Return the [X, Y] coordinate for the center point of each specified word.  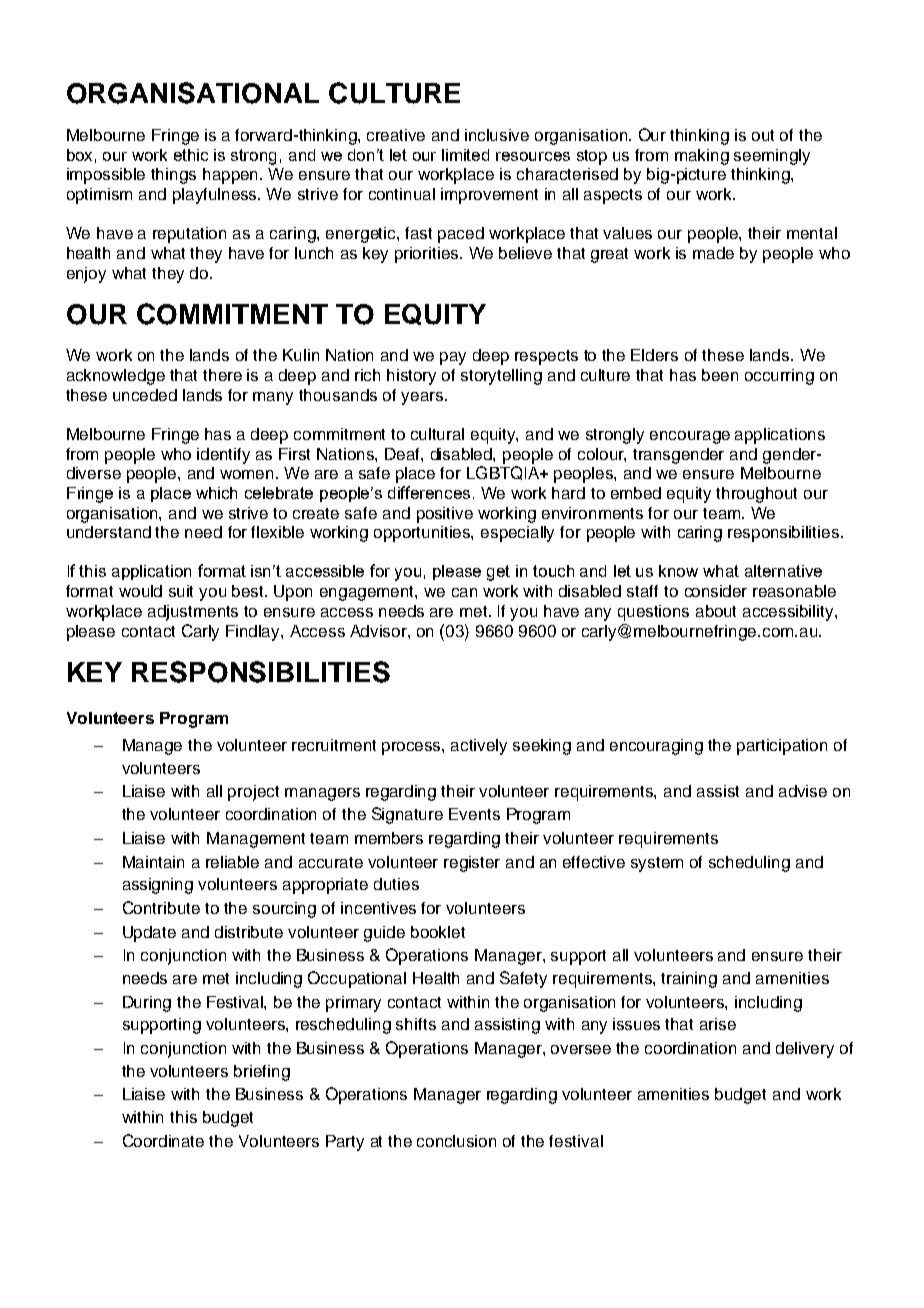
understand [109, 532]
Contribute [161, 907]
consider [716, 591]
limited [465, 155]
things [173, 176]
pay [453, 358]
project [253, 793]
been [720, 375]
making [702, 157]
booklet [438, 932]
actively [479, 747]
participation [782, 747]
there [222, 375]
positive [445, 515]
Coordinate [163, 1140]
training [689, 980]
